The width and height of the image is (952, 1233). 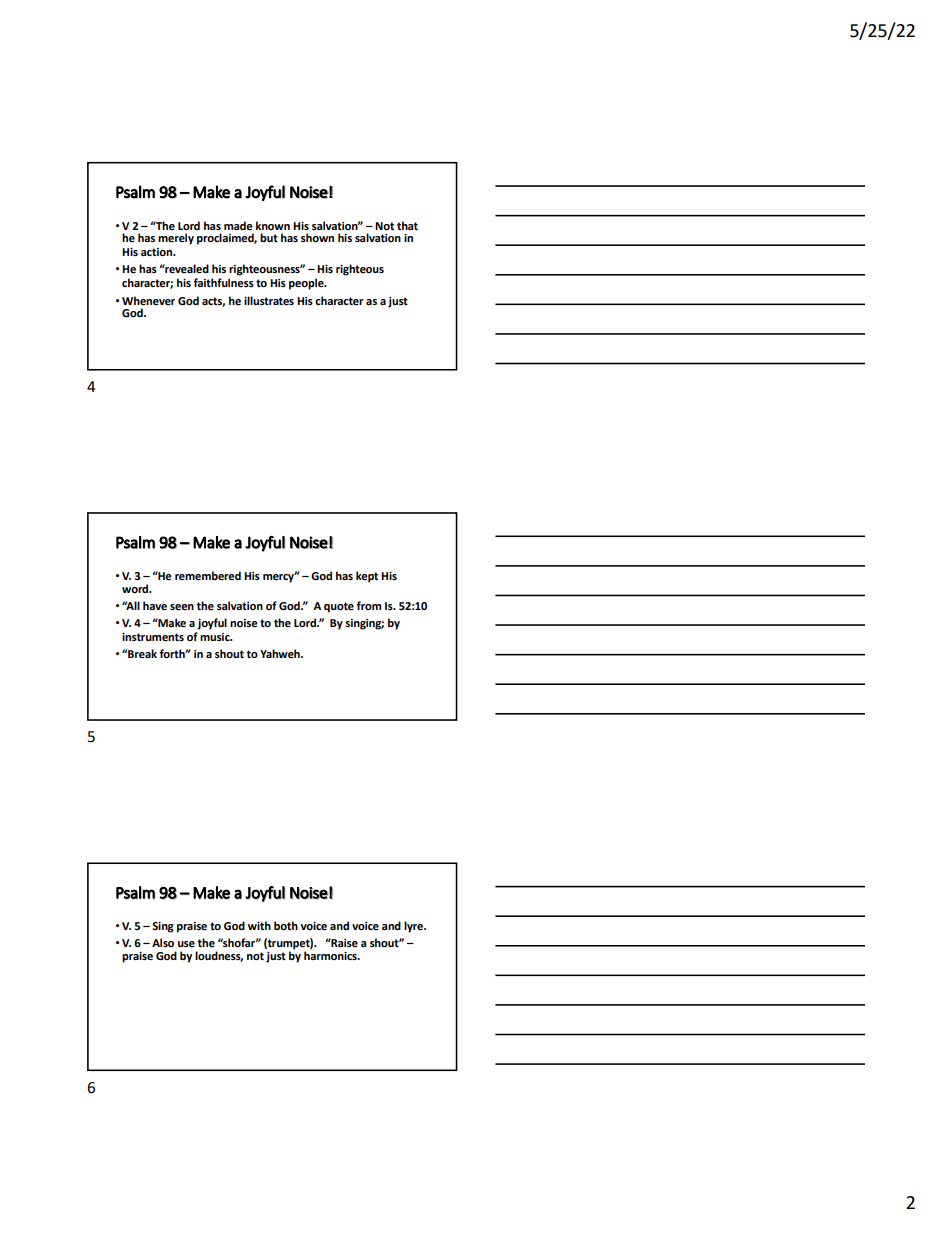 I want to click on use, so click(x=186, y=944).
